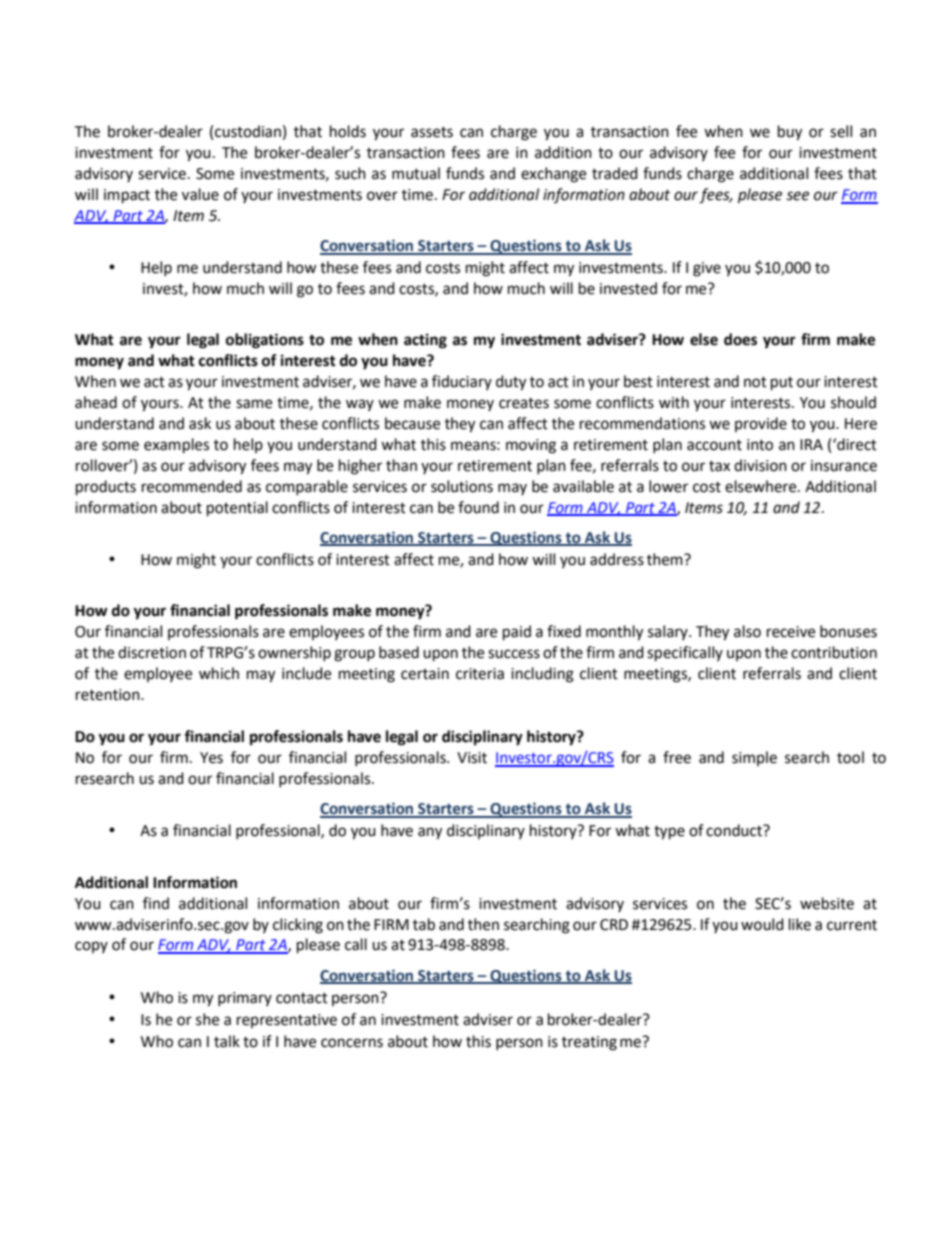 The height and width of the page is (1233, 952). Describe the element at coordinates (478, 507) in the page. I see `found` at that location.
